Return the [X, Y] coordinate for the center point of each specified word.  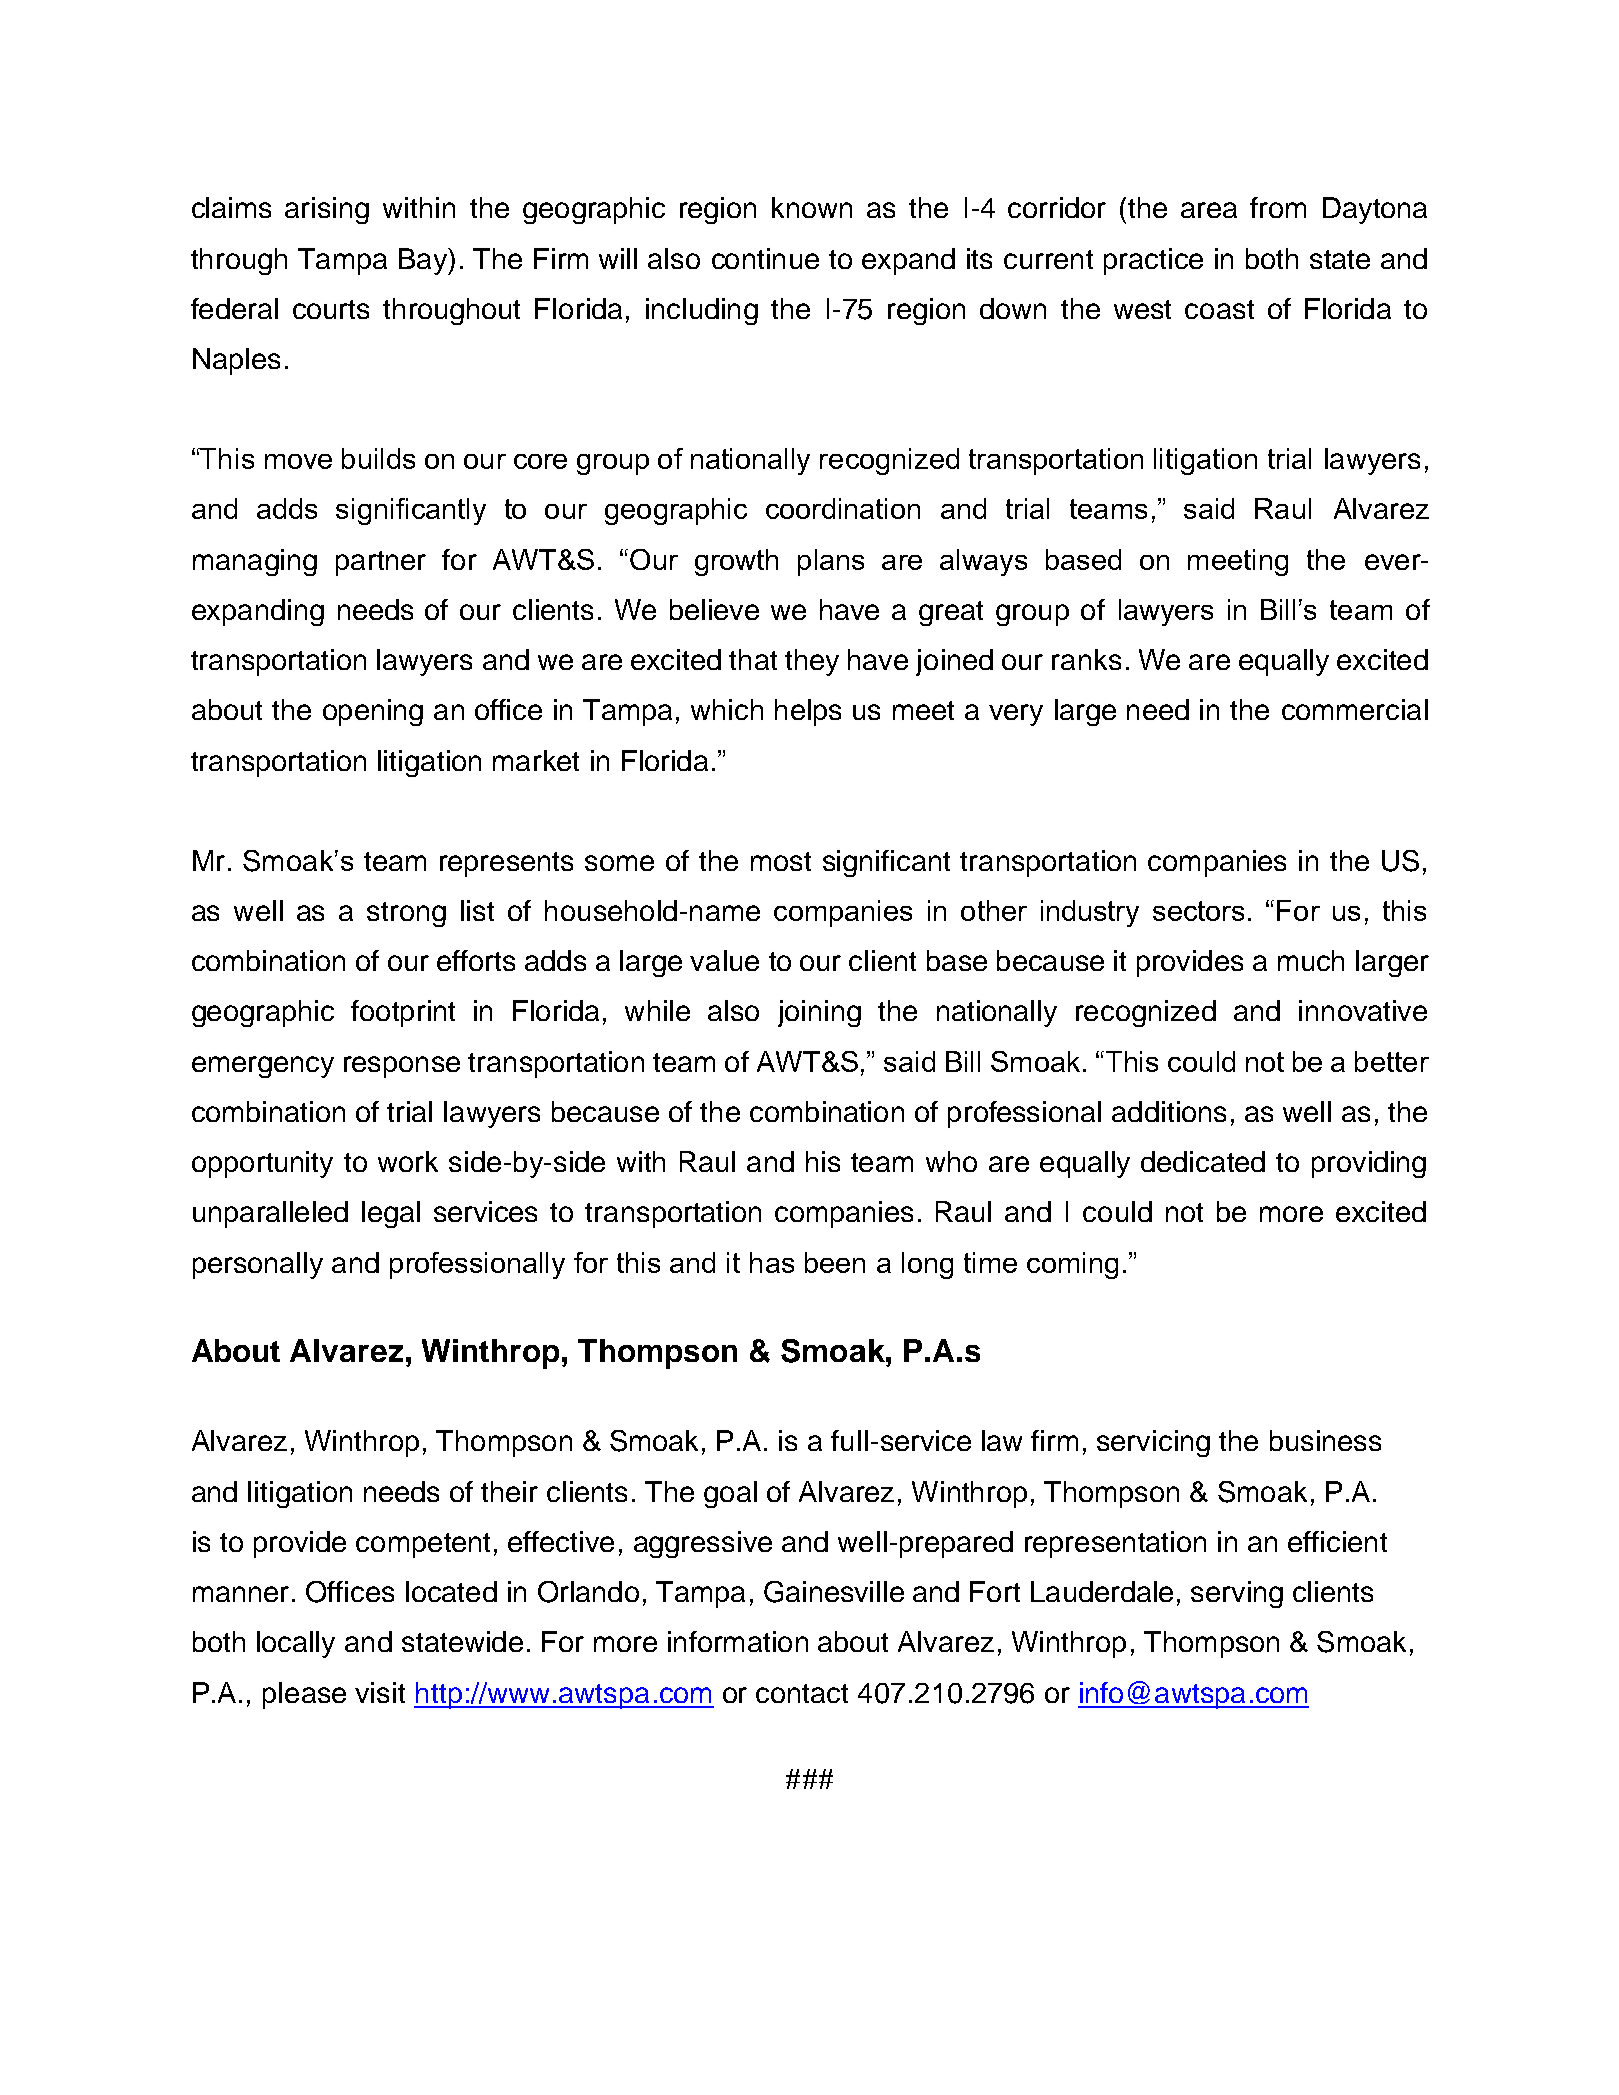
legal [391, 1214]
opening [373, 712]
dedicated [1203, 1161]
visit [380, 1692]
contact [802, 1693]
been [835, 1262]
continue [765, 258]
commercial [1355, 709]
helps [808, 712]
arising [327, 210]
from [1278, 207]
